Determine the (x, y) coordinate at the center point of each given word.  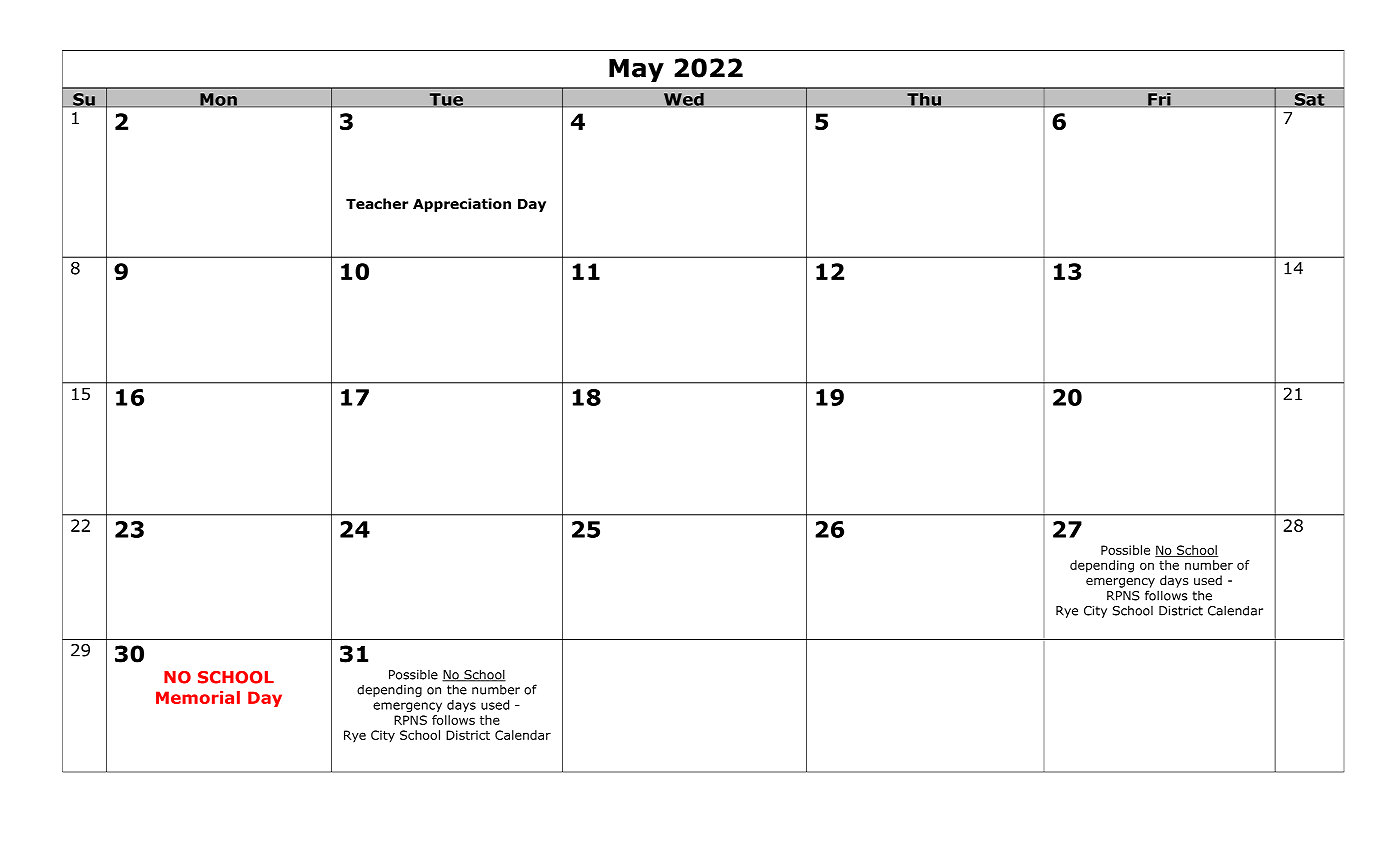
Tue (446, 100)
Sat (1310, 100)
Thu (924, 99)
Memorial (198, 697)
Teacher (377, 204)
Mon (218, 100)
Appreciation (462, 205)
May (636, 70)
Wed (684, 99)
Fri (1159, 99)
